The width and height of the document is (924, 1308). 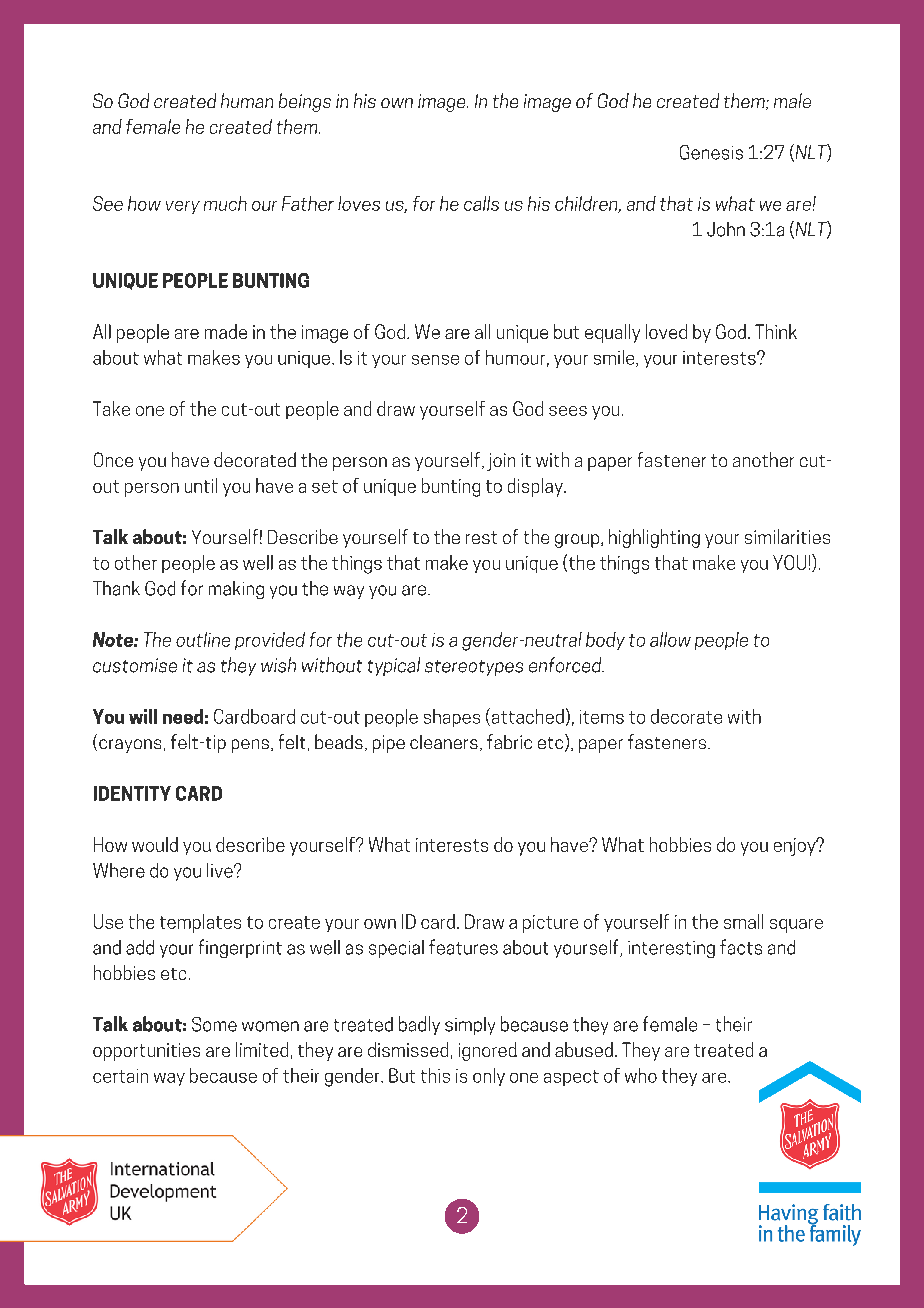 What do you see at coordinates (481, 203) in the document?
I see `calls` at bounding box center [481, 203].
